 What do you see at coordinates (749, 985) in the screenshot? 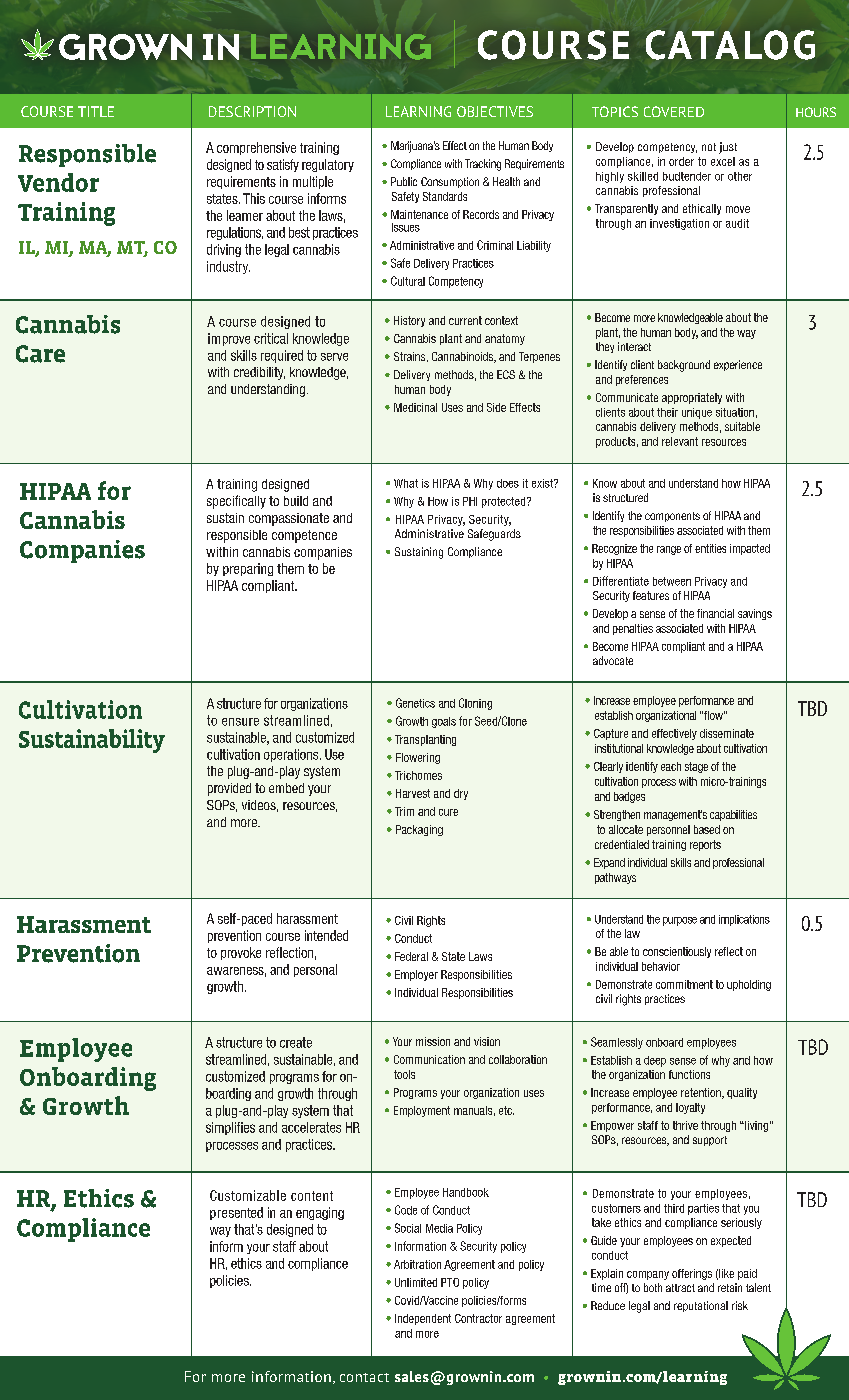
I see `upholding` at bounding box center [749, 985].
